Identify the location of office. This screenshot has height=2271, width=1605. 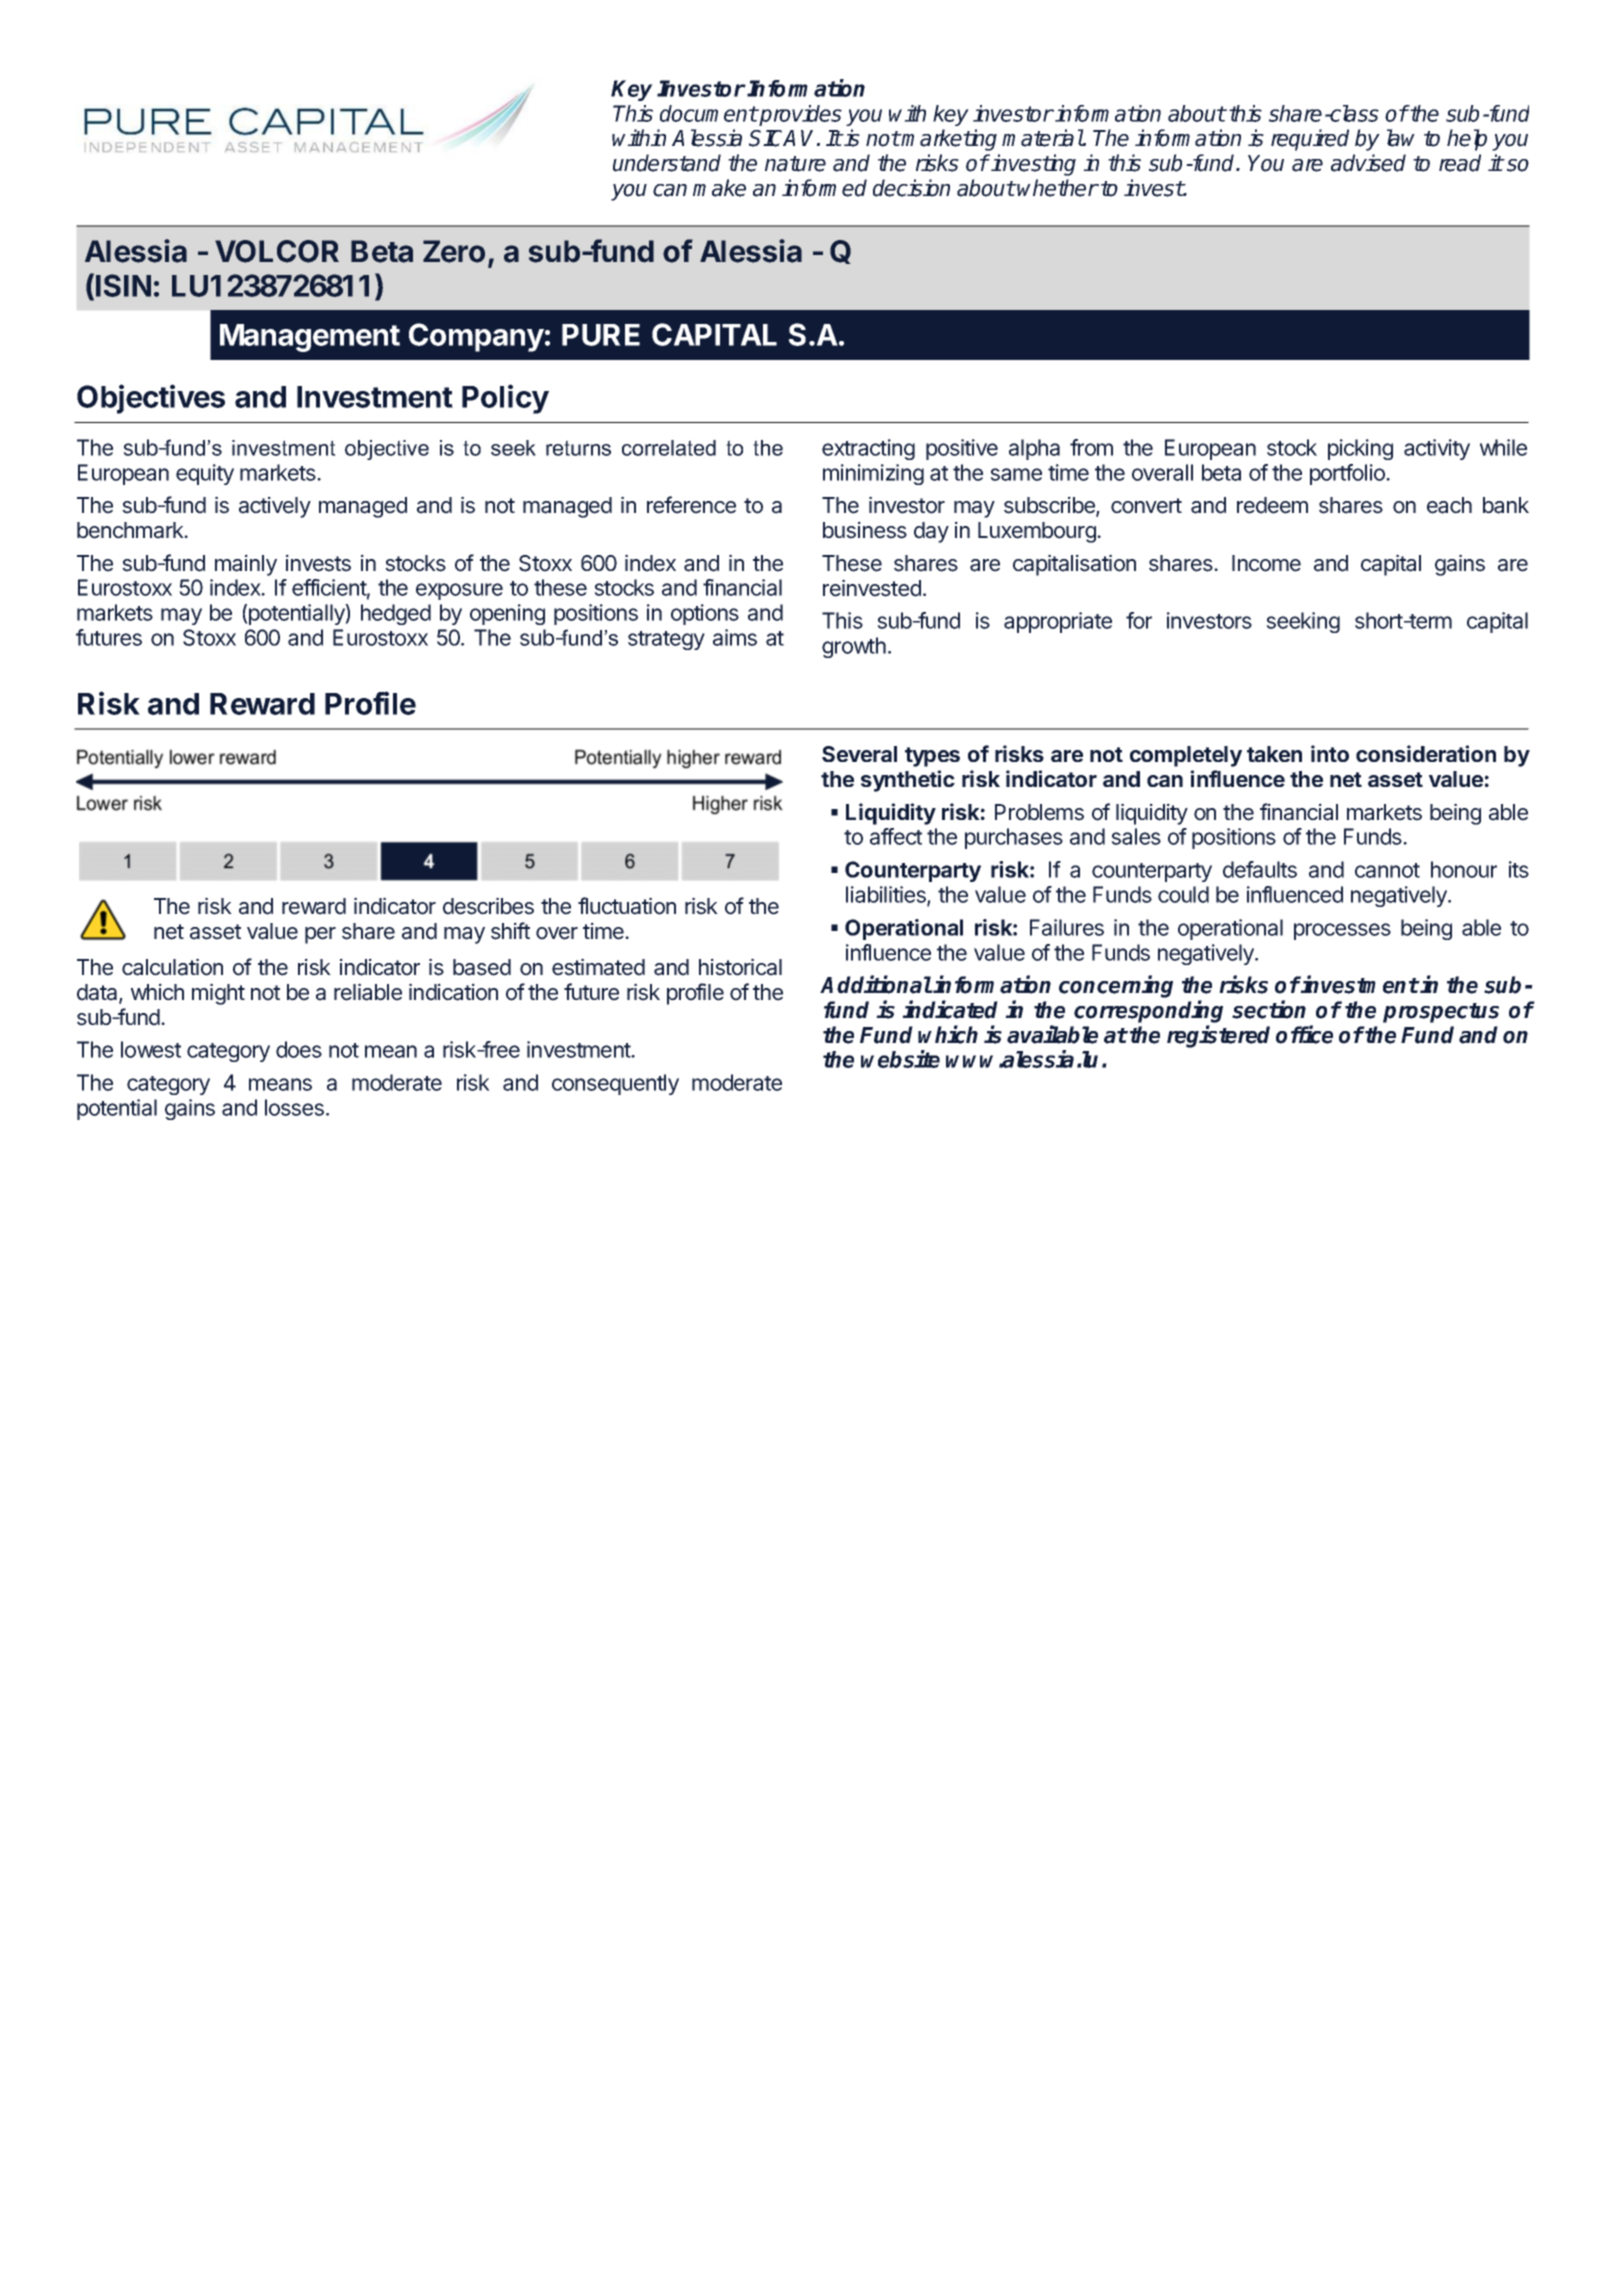
(1304, 1034).
